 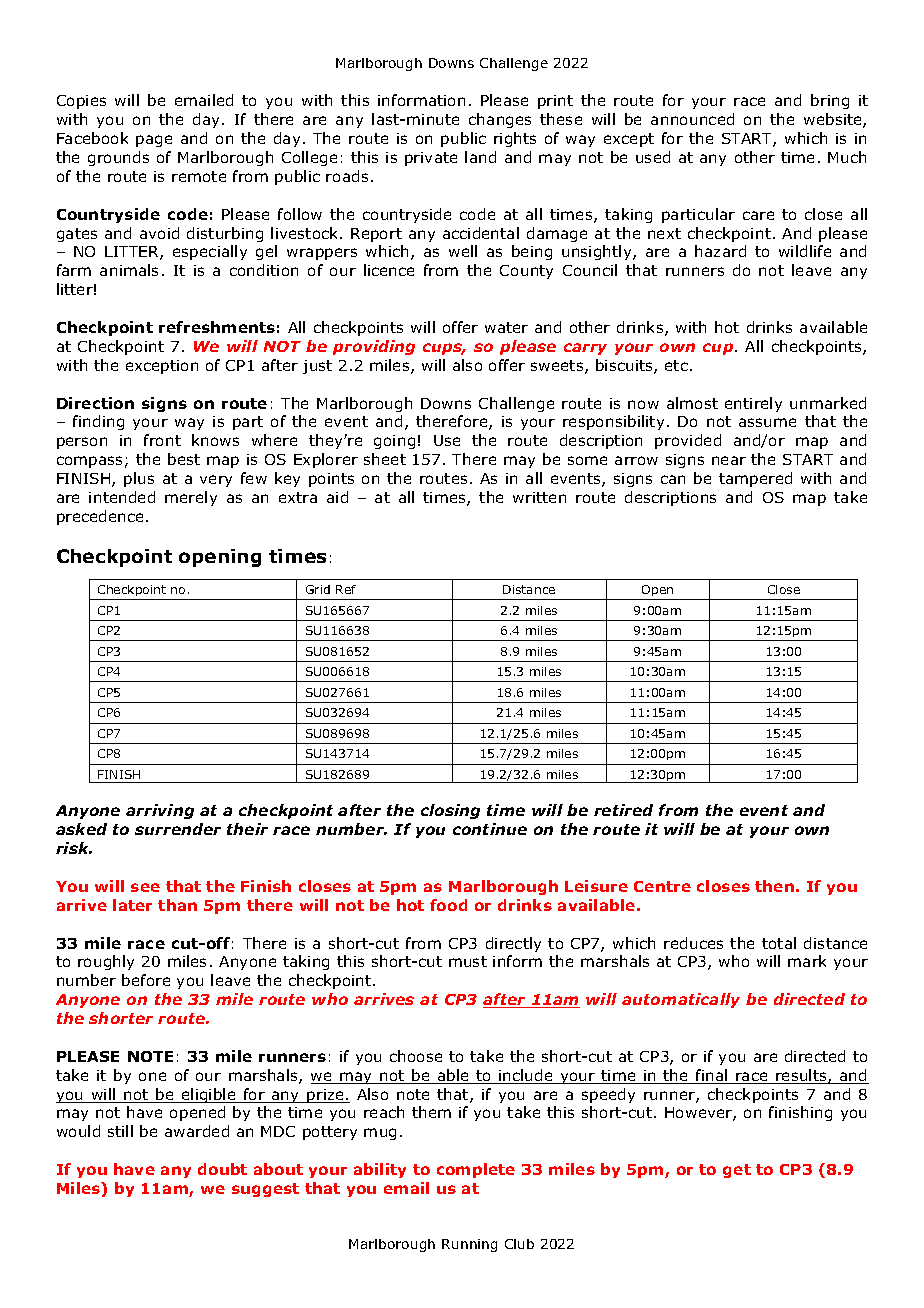 I want to click on arriving, so click(x=160, y=811).
